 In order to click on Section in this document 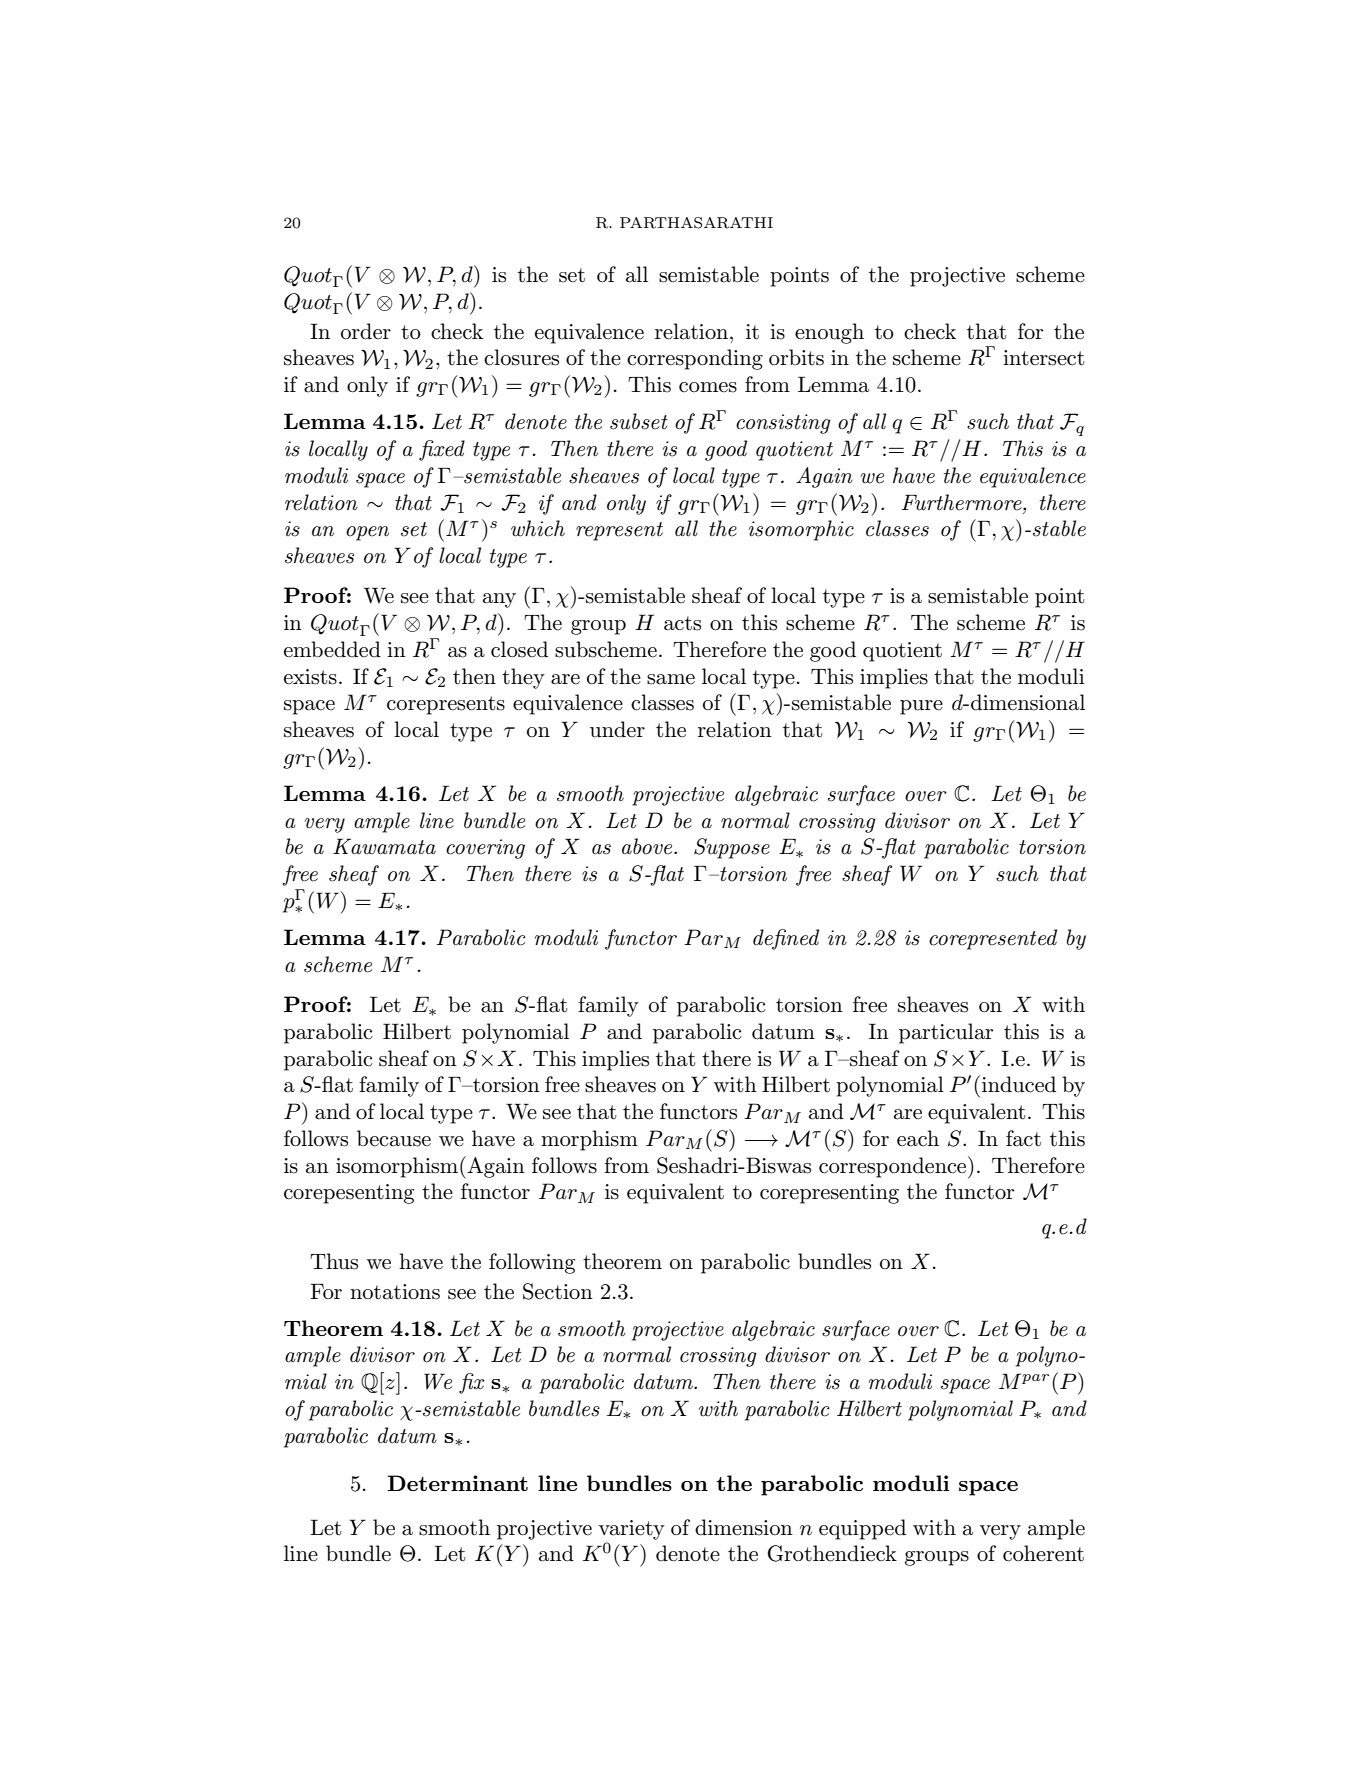, I will do `click(558, 1291)`.
